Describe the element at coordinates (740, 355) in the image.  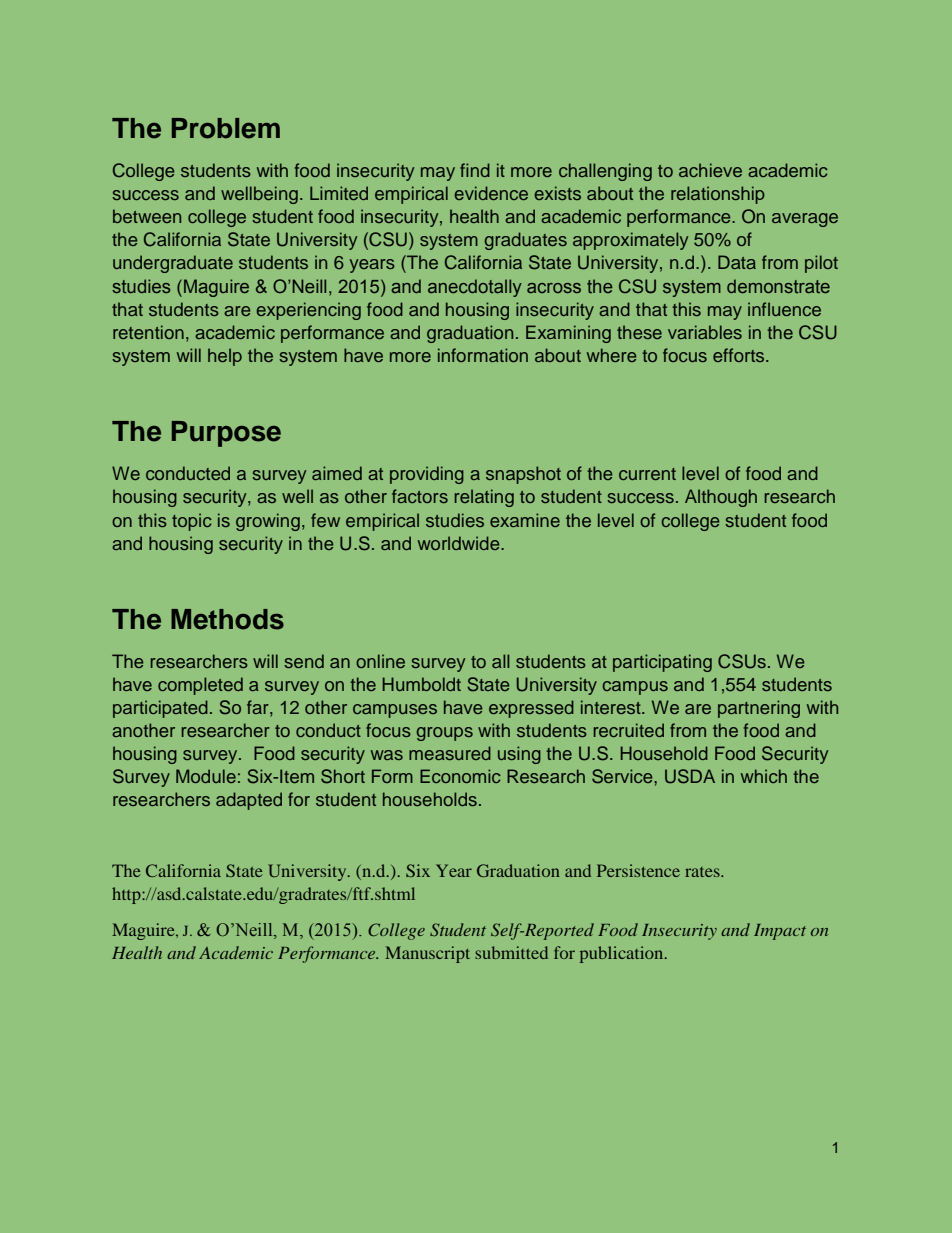
I see `efforts` at that location.
